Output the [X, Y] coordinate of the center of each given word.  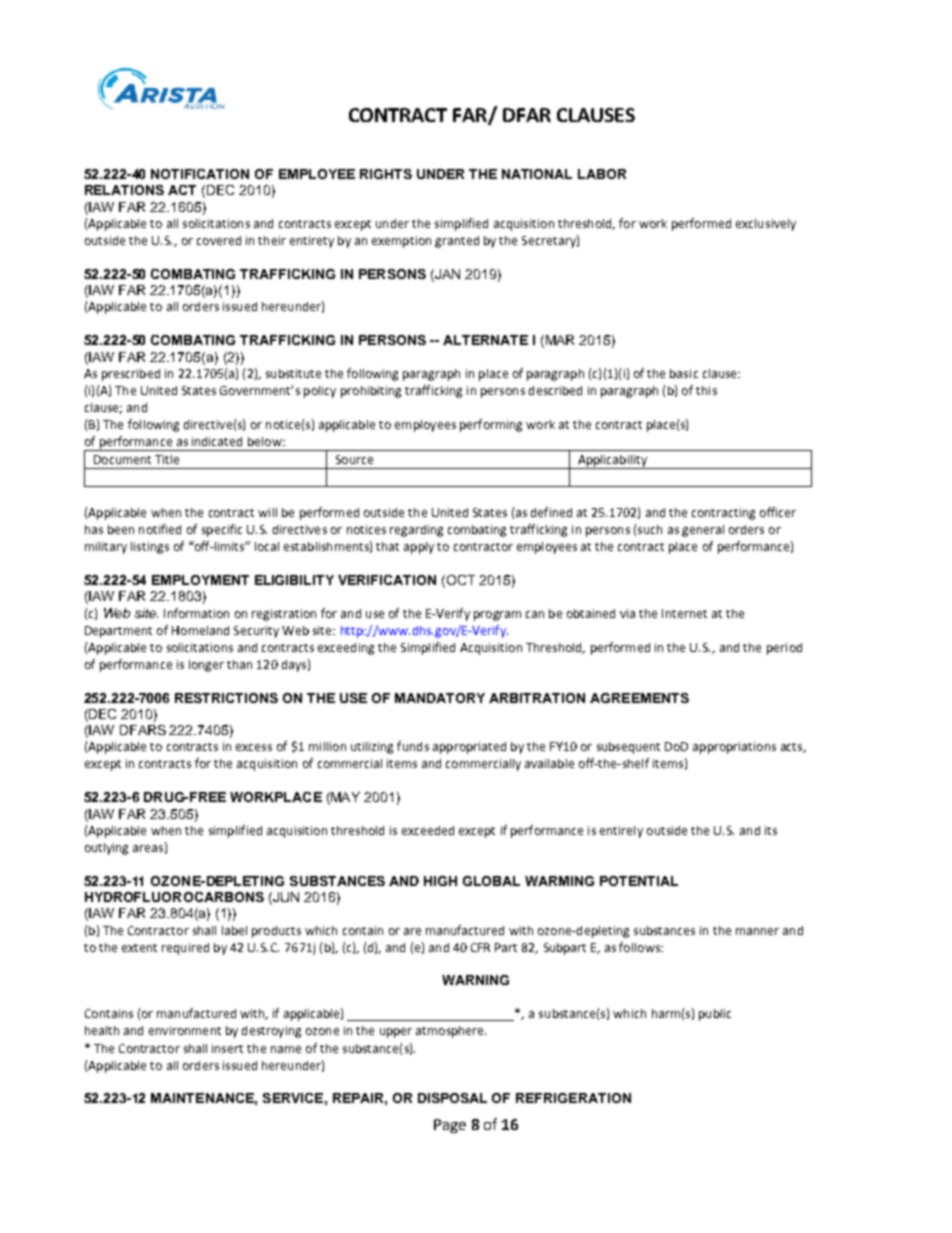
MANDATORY [440, 698]
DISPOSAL [452, 1098]
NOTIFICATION [200, 174]
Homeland [200, 630]
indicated [217, 441]
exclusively [766, 225]
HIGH [440, 881]
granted [457, 242]
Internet [684, 613]
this [706, 390]
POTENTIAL [639, 881]
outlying [106, 849]
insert [227, 1048]
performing [491, 425]
